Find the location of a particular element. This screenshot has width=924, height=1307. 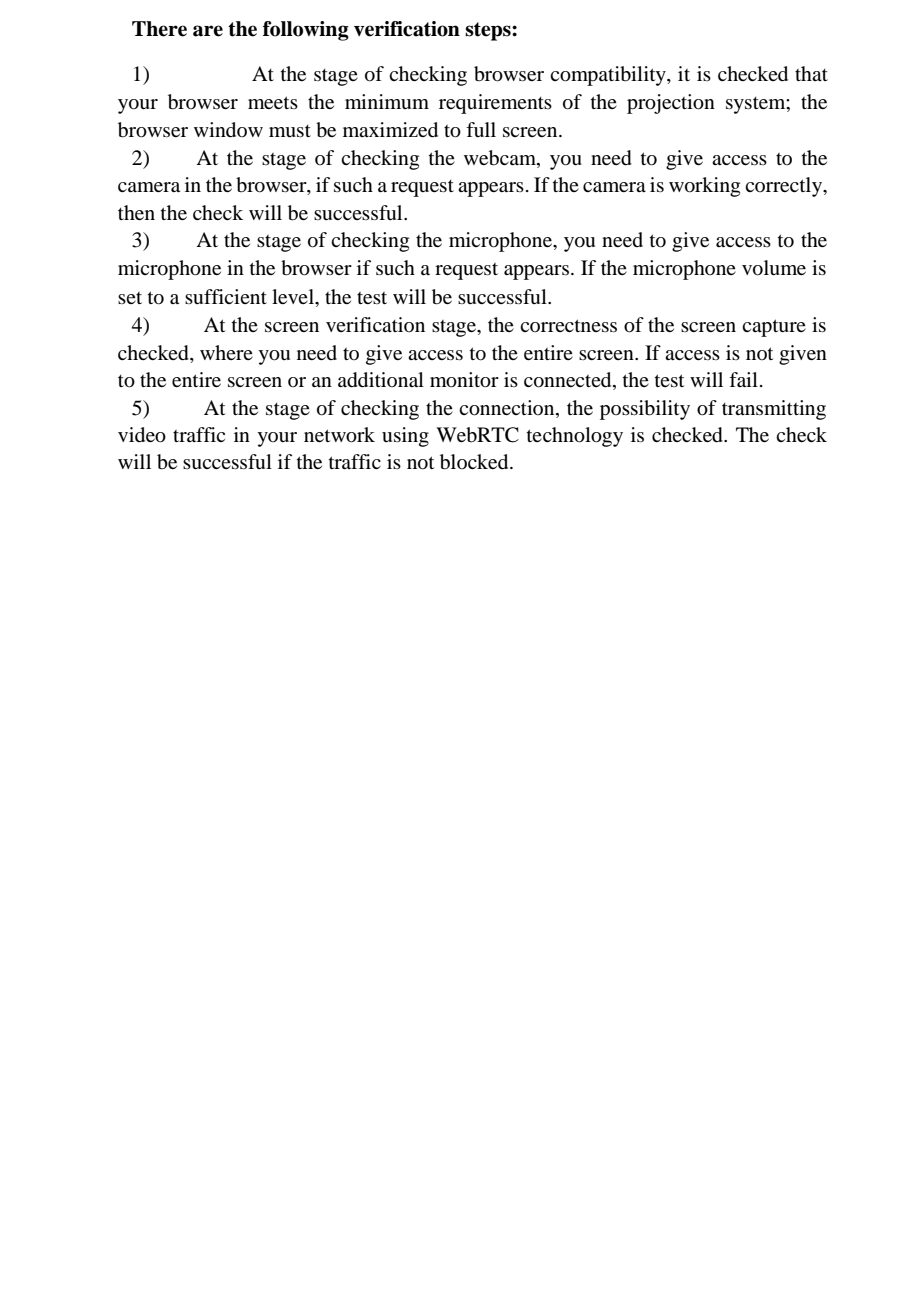

transmitting is located at coordinates (774, 410).
